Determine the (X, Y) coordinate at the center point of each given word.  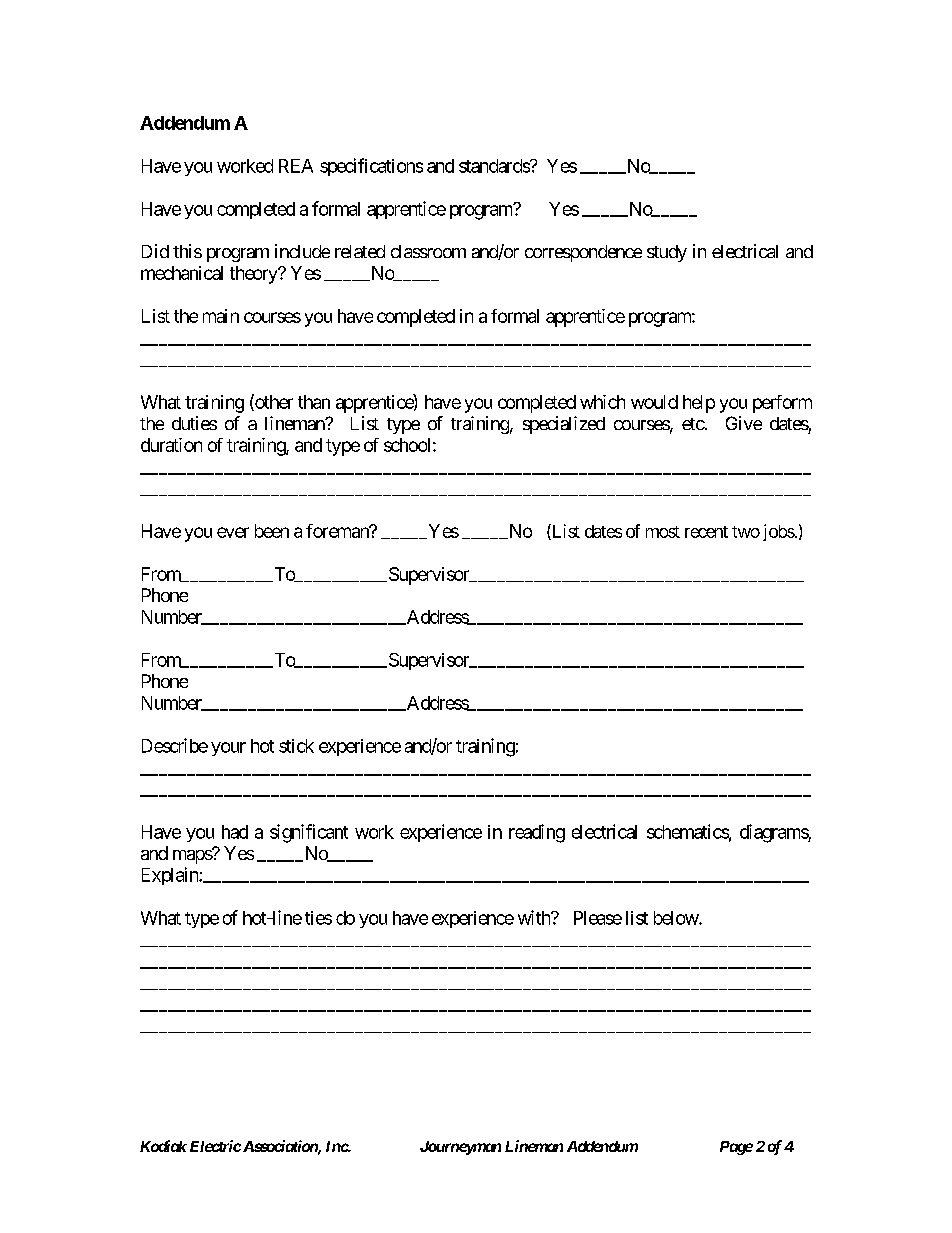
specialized (564, 425)
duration (171, 445)
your (228, 749)
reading (537, 833)
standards (495, 166)
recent (706, 532)
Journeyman (460, 1148)
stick (296, 746)
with (535, 917)
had (235, 832)
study (667, 253)
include (302, 251)
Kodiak (163, 1146)
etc (693, 424)
